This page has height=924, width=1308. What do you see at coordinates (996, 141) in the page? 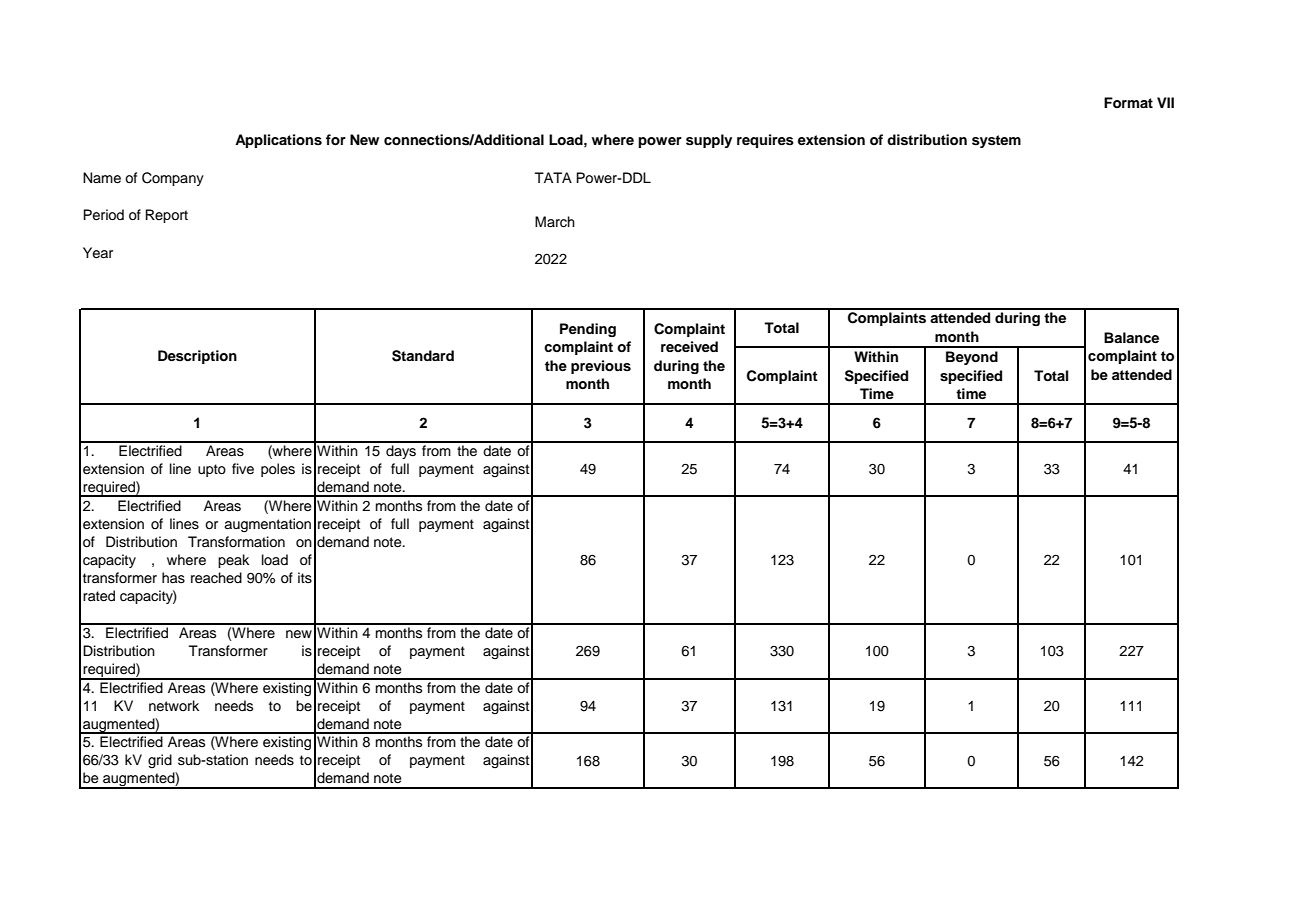
I see `system` at bounding box center [996, 141].
